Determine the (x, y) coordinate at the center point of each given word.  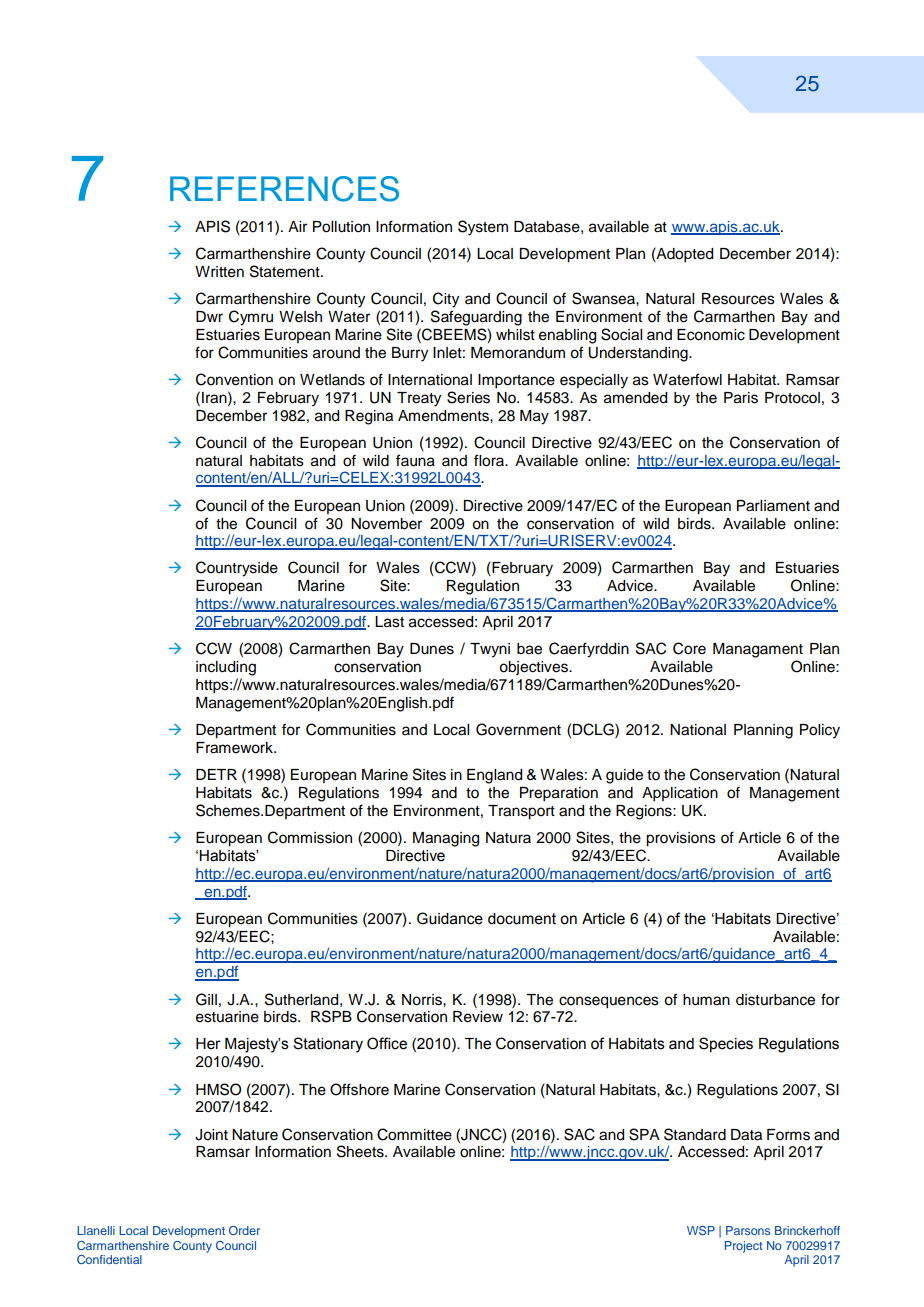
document (522, 919)
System (483, 228)
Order (244, 1230)
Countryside (237, 569)
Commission (310, 837)
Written (219, 272)
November (386, 524)
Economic (711, 335)
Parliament (773, 506)
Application (680, 794)
